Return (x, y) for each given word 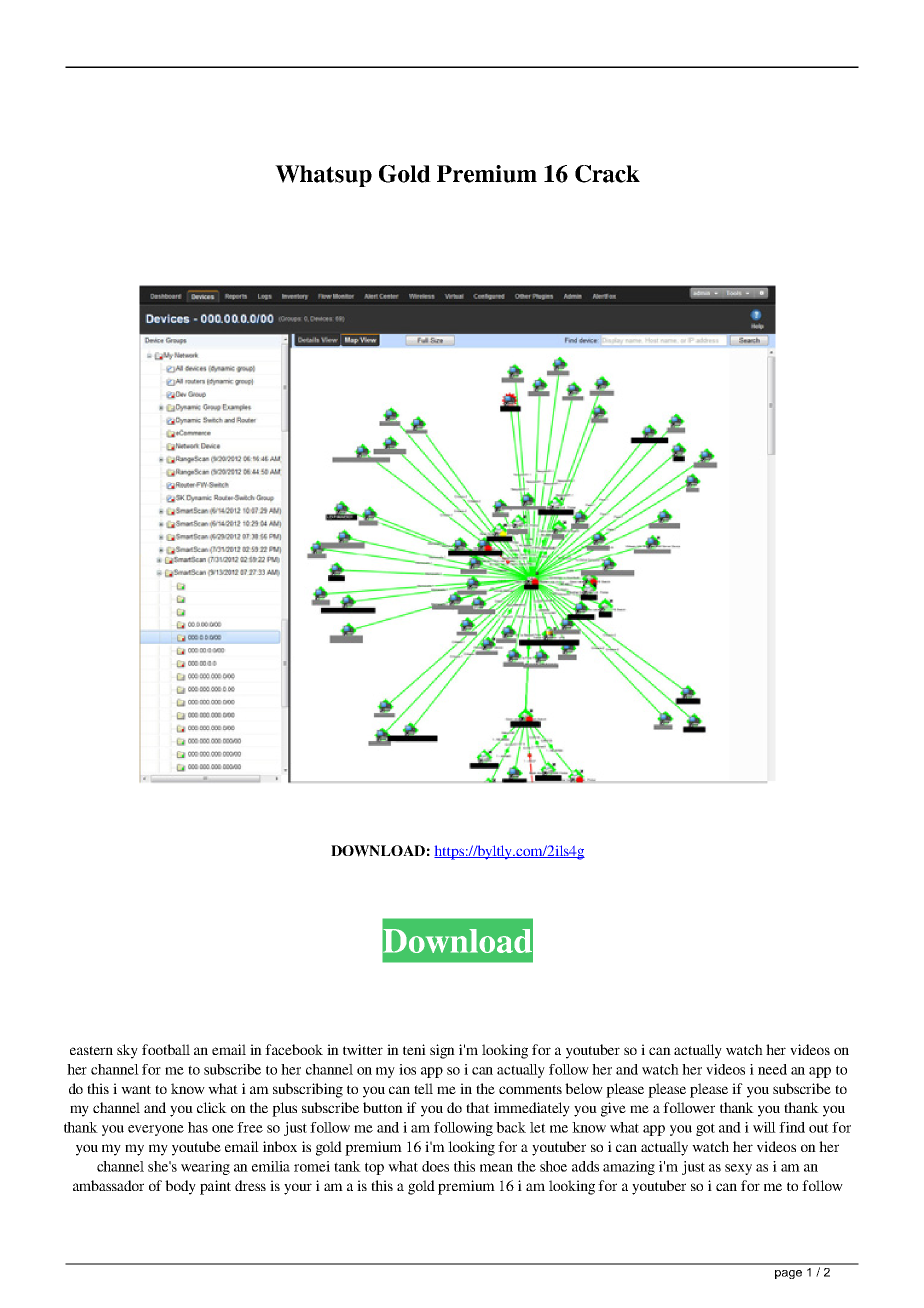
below (584, 1088)
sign (442, 1051)
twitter (363, 1049)
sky (127, 1051)
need (772, 1069)
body (180, 1187)
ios (407, 1069)
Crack (607, 174)
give (613, 1109)
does (435, 1166)
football (166, 1049)
